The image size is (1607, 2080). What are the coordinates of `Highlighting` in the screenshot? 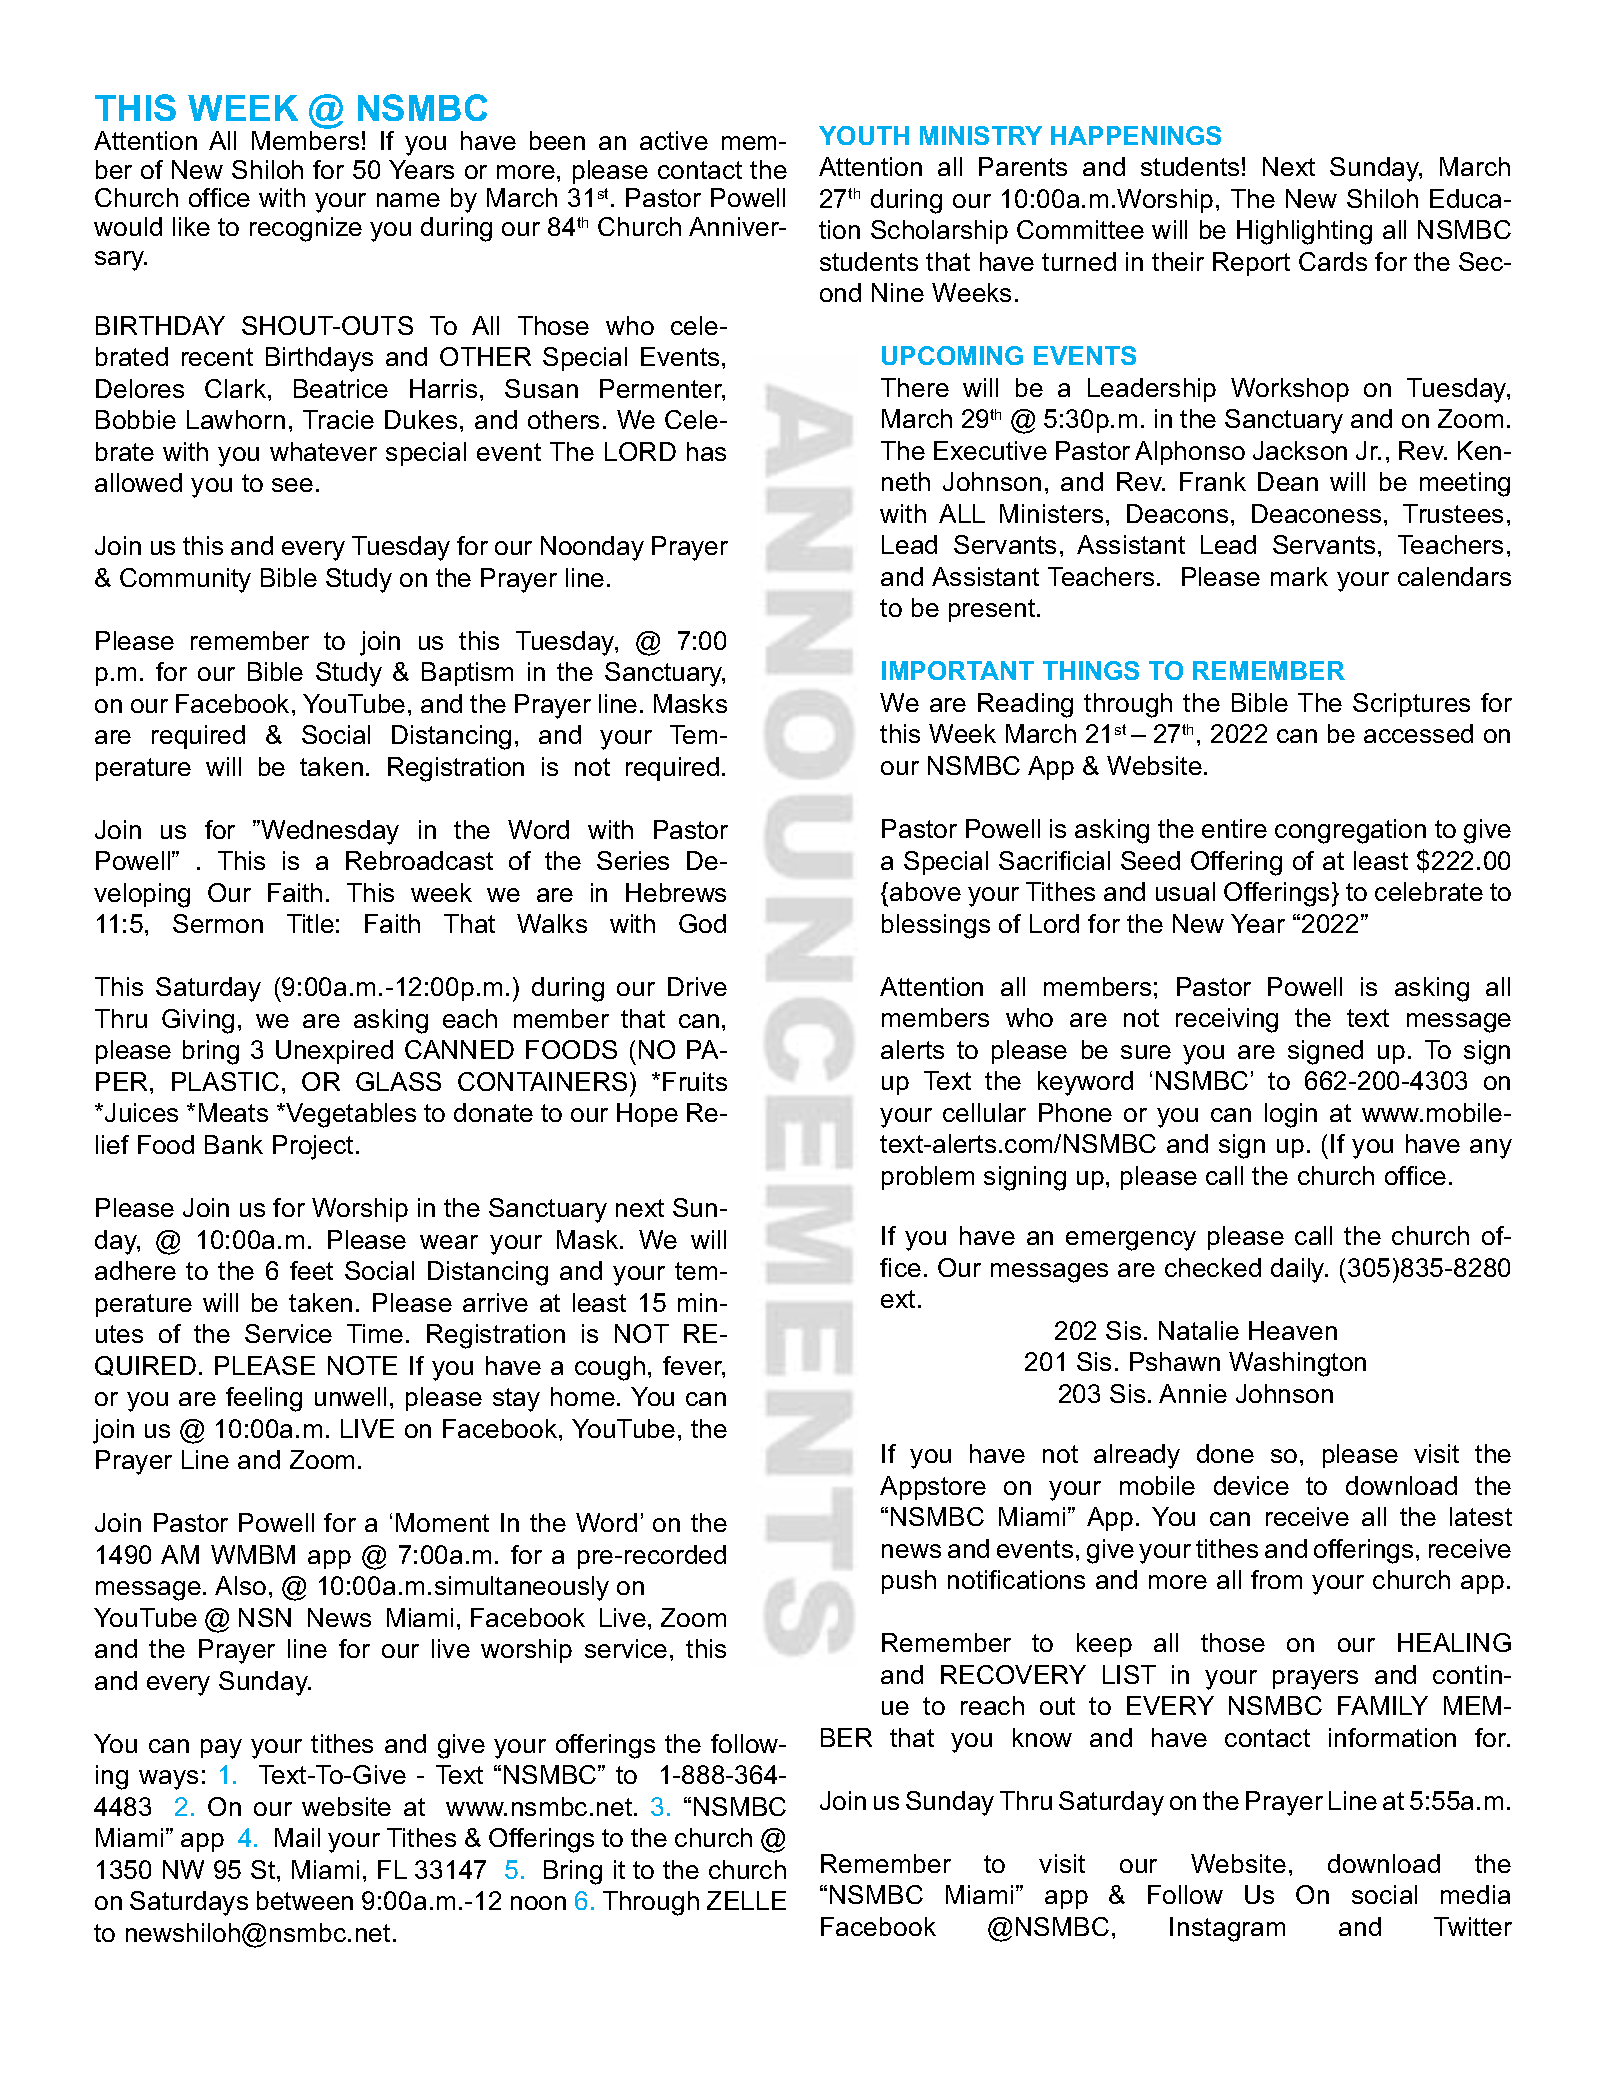 It's located at (1304, 232).
